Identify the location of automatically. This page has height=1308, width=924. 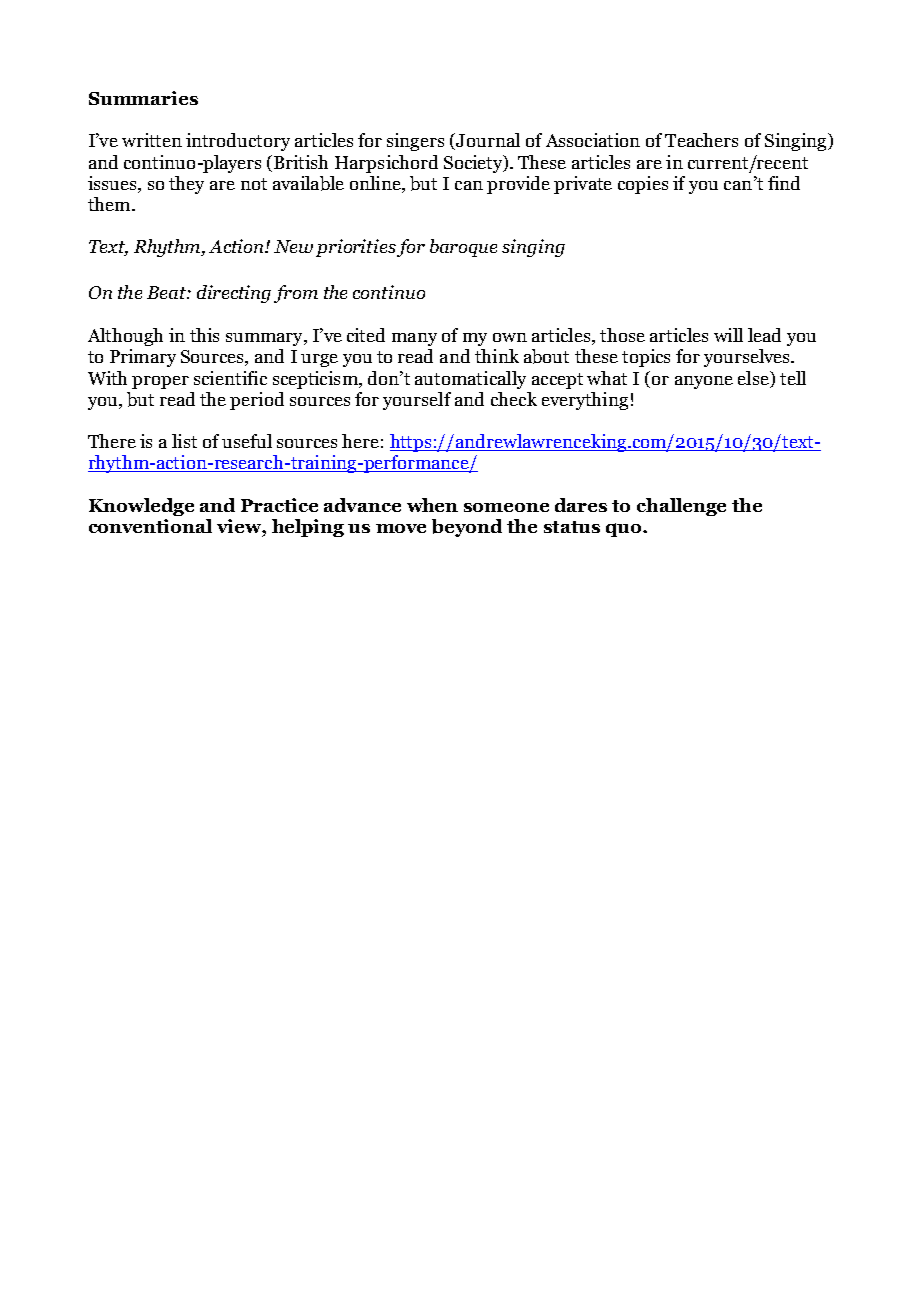
(470, 380).
